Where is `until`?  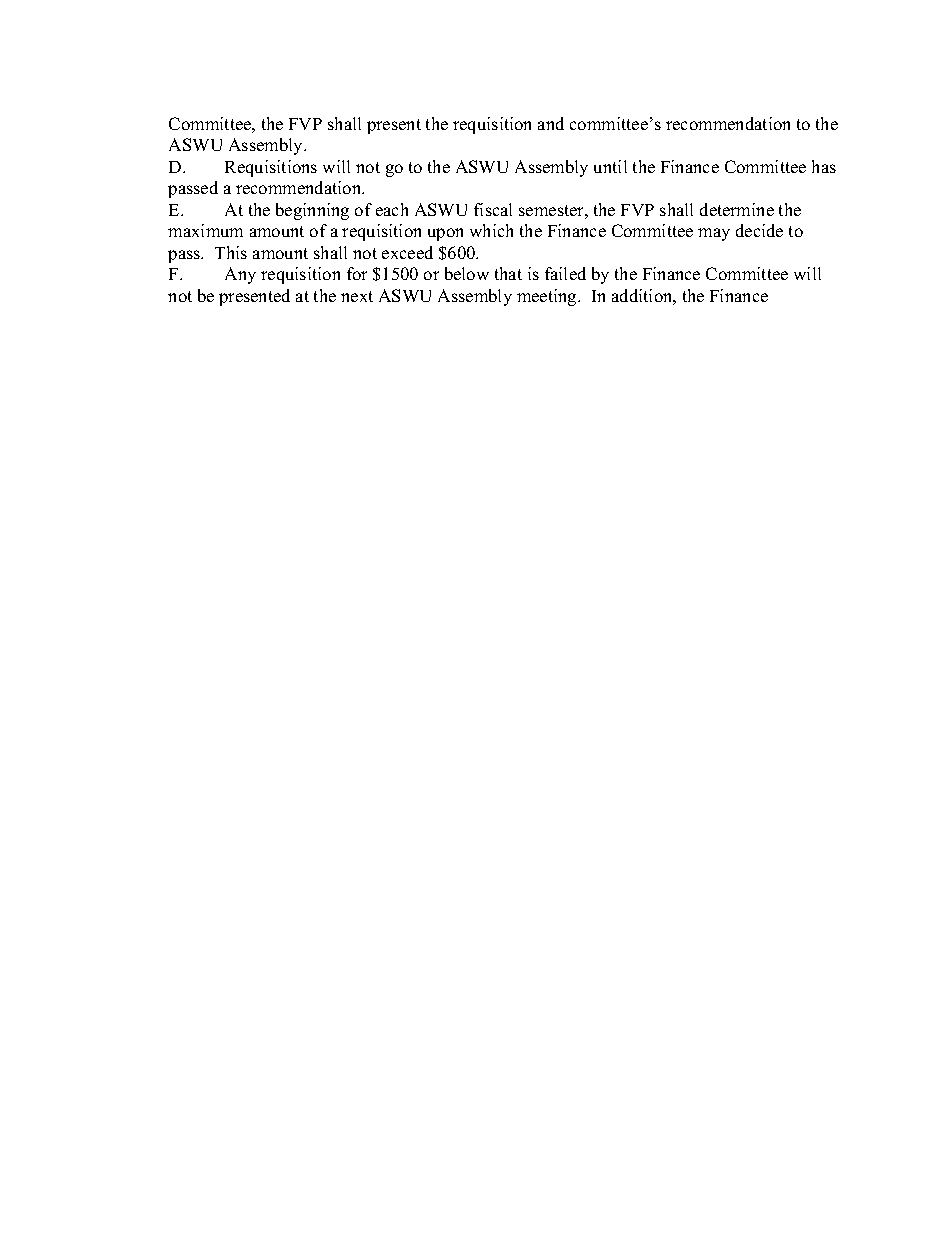
until is located at coordinates (610, 166).
